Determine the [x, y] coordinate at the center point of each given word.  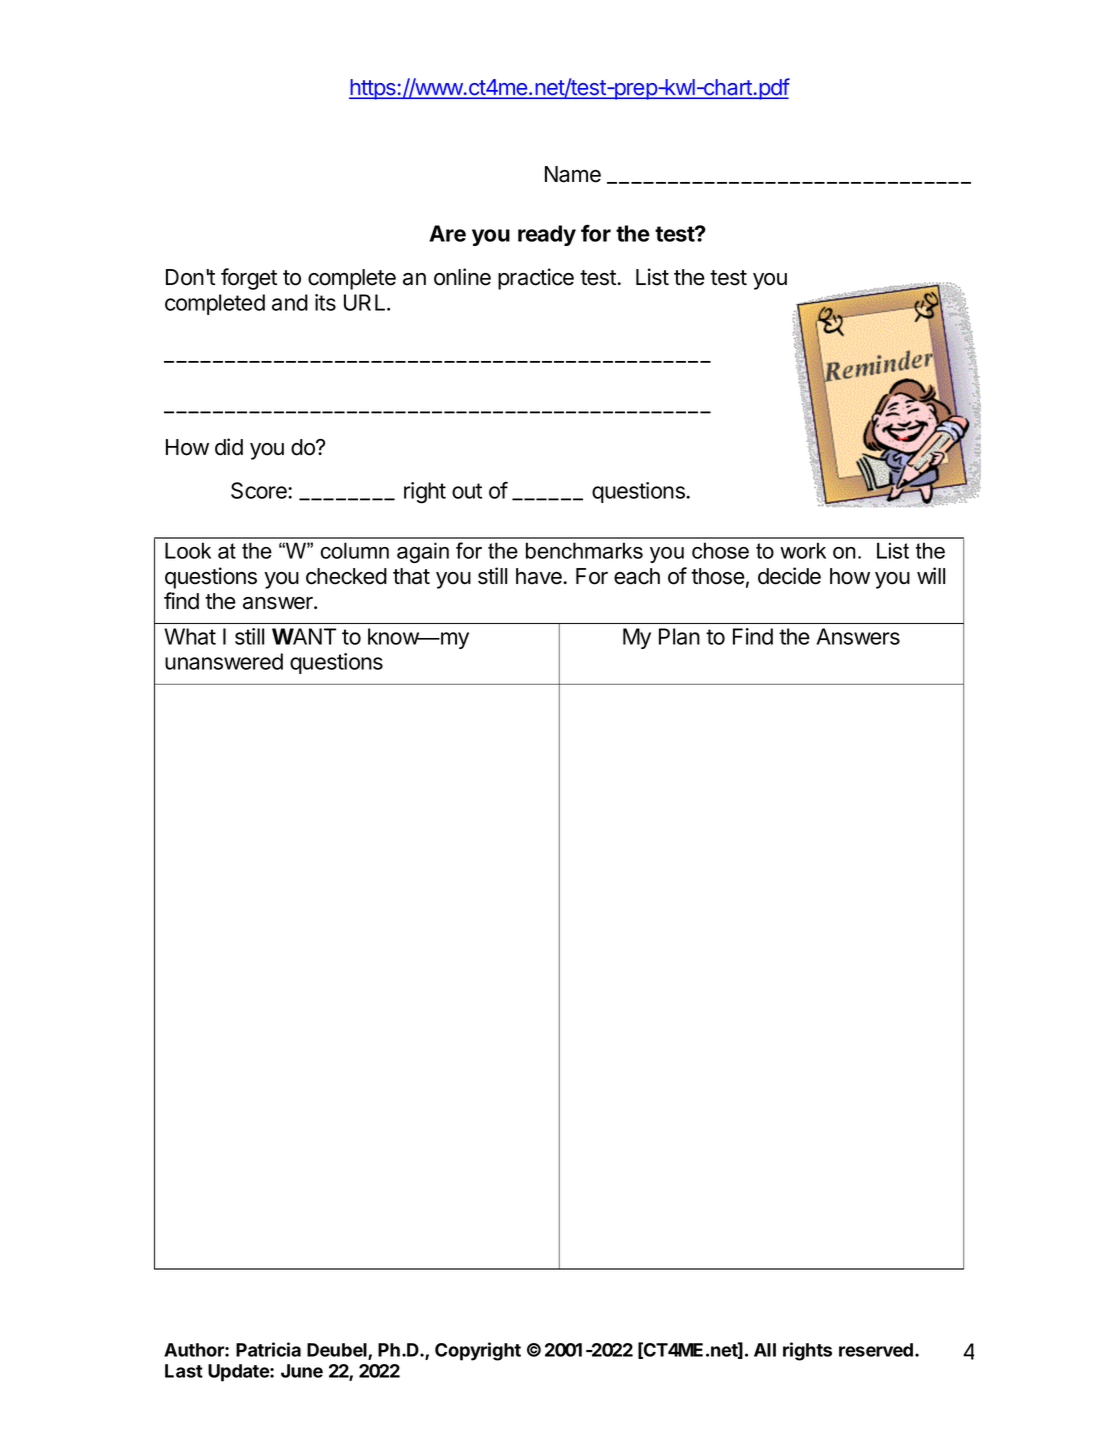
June [302, 1371]
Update [239, 1373]
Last [184, 1371]
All [765, 1350]
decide [789, 576]
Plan [679, 636]
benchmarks [584, 550]
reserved [876, 1350]
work [803, 550]
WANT [304, 636]
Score [260, 490]
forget [249, 279]
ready [547, 235]
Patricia [268, 1349]
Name [573, 174]
